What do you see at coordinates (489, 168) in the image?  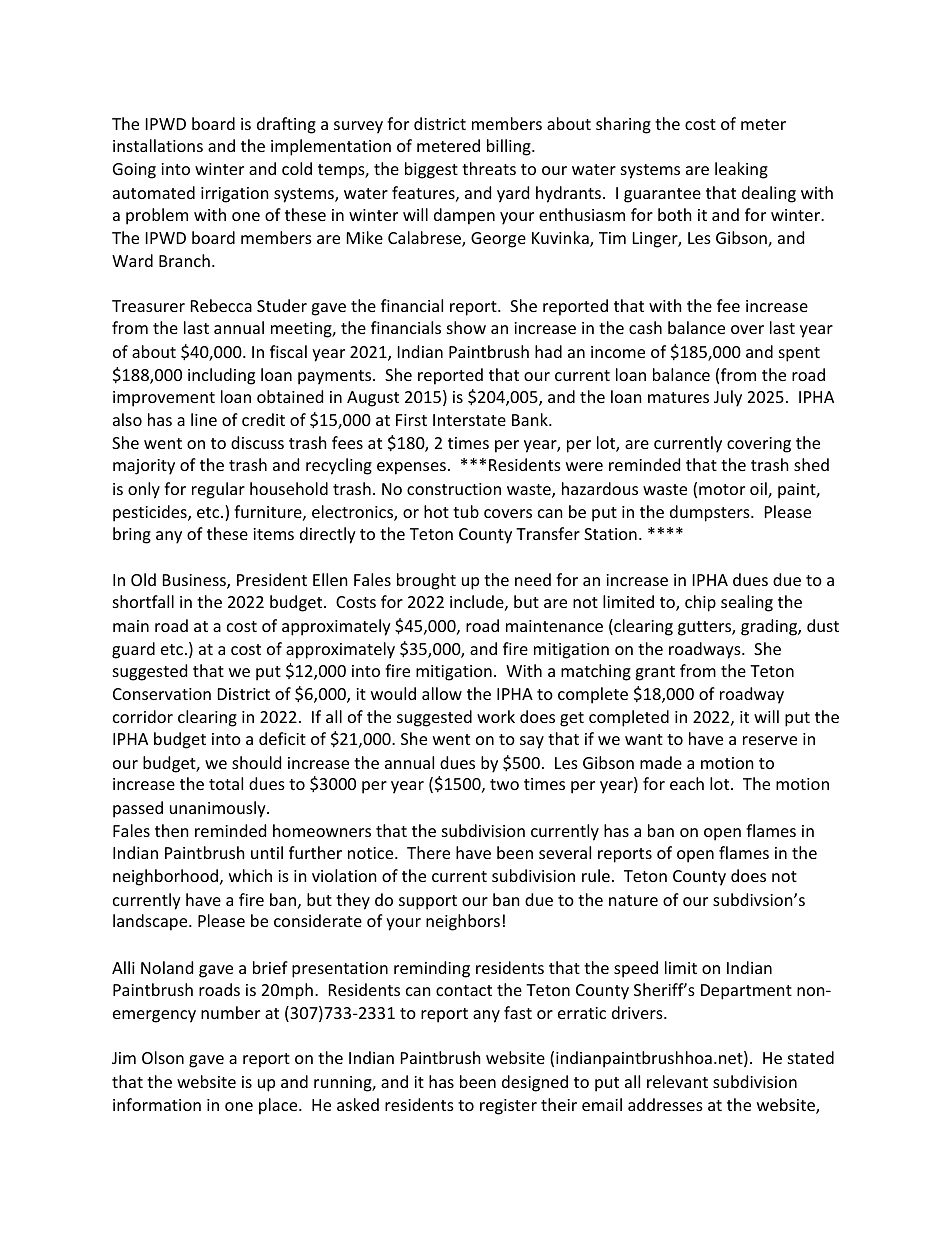 I see `threats` at bounding box center [489, 168].
